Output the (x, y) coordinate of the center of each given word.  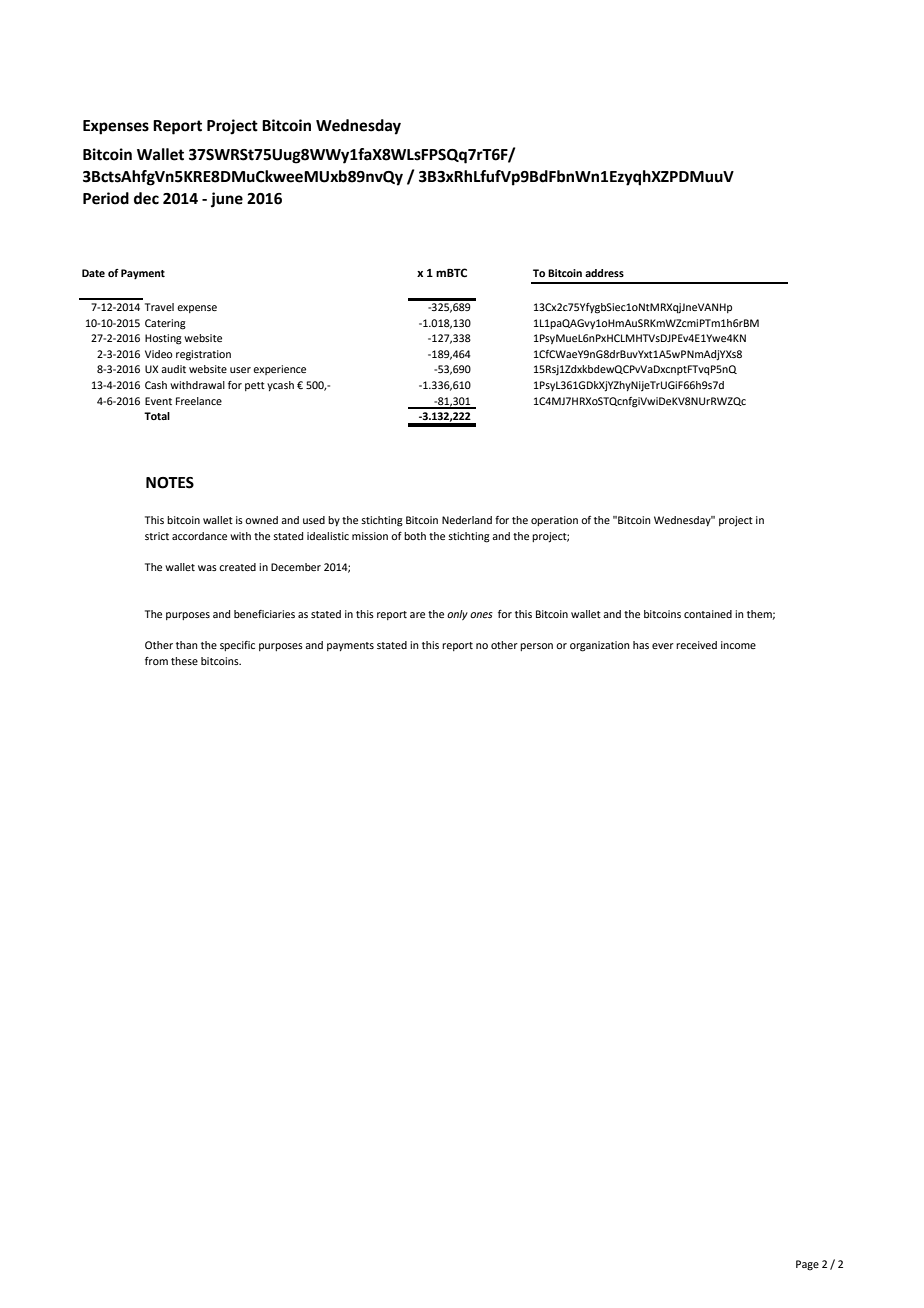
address (604, 273)
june (227, 200)
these (184, 661)
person (536, 647)
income (738, 645)
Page (807, 1265)
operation (554, 521)
